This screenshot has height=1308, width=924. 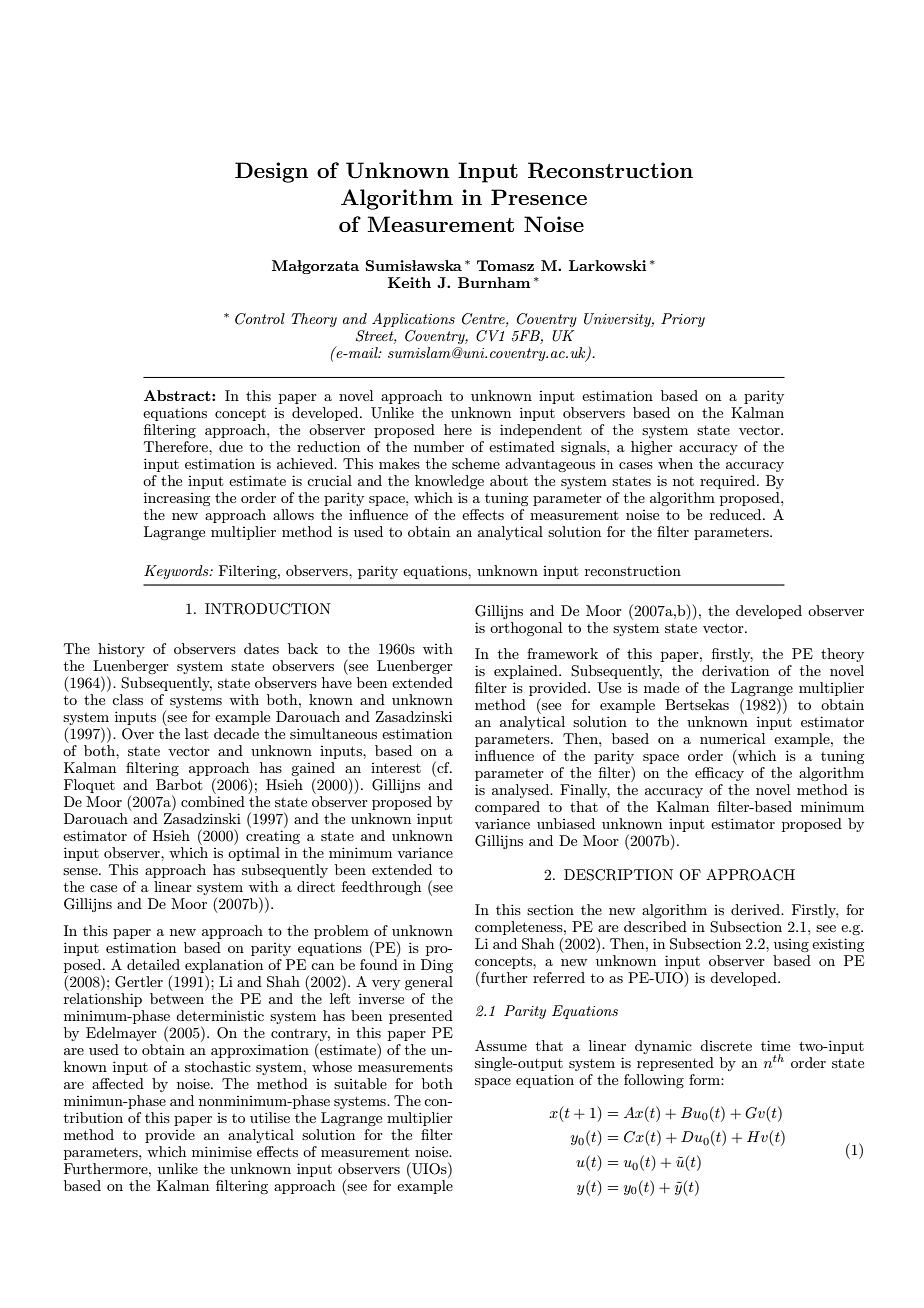 I want to click on Presence, so click(x=539, y=197).
